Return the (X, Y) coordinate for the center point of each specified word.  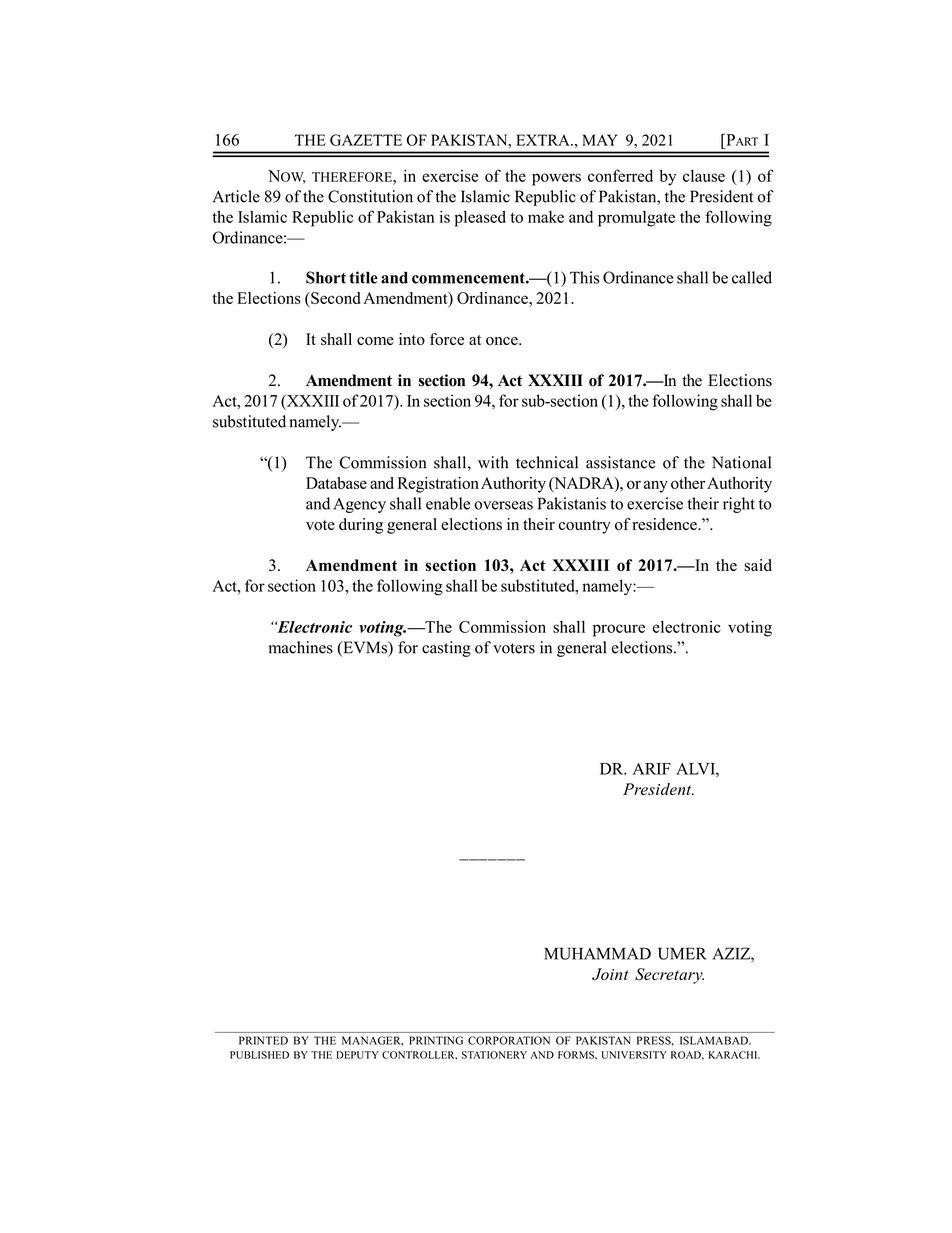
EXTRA (544, 140)
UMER (682, 953)
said (758, 565)
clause (704, 175)
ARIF (652, 769)
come (375, 341)
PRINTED (263, 1040)
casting (446, 649)
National (741, 462)
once (503, 341)
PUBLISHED (259, 1055)
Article (236, 196)
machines (301, 647)
